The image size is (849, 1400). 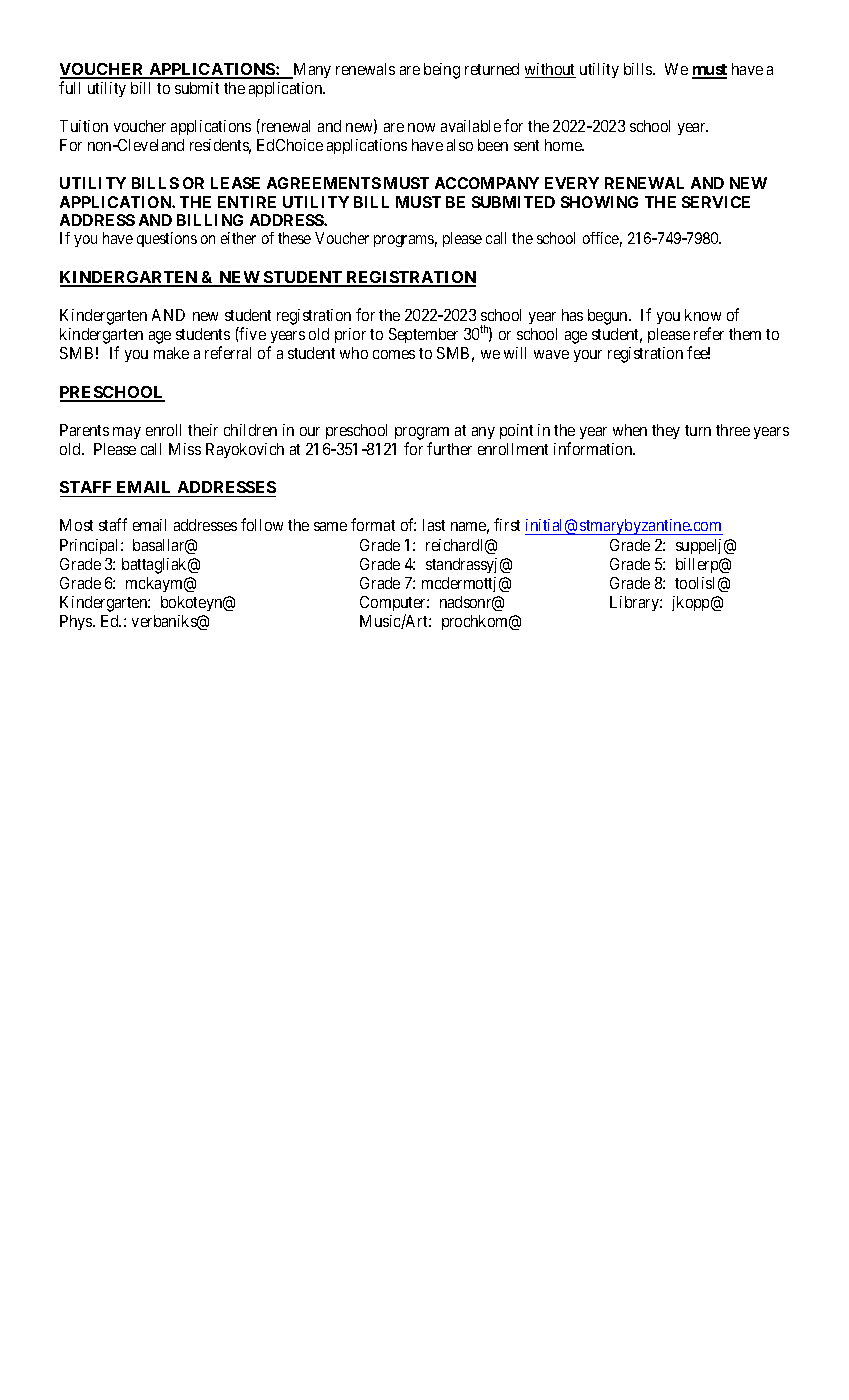 What do you see at coordinates (294, 238) in the screenshot?
I see `these` at bounding box center [294, 238].
